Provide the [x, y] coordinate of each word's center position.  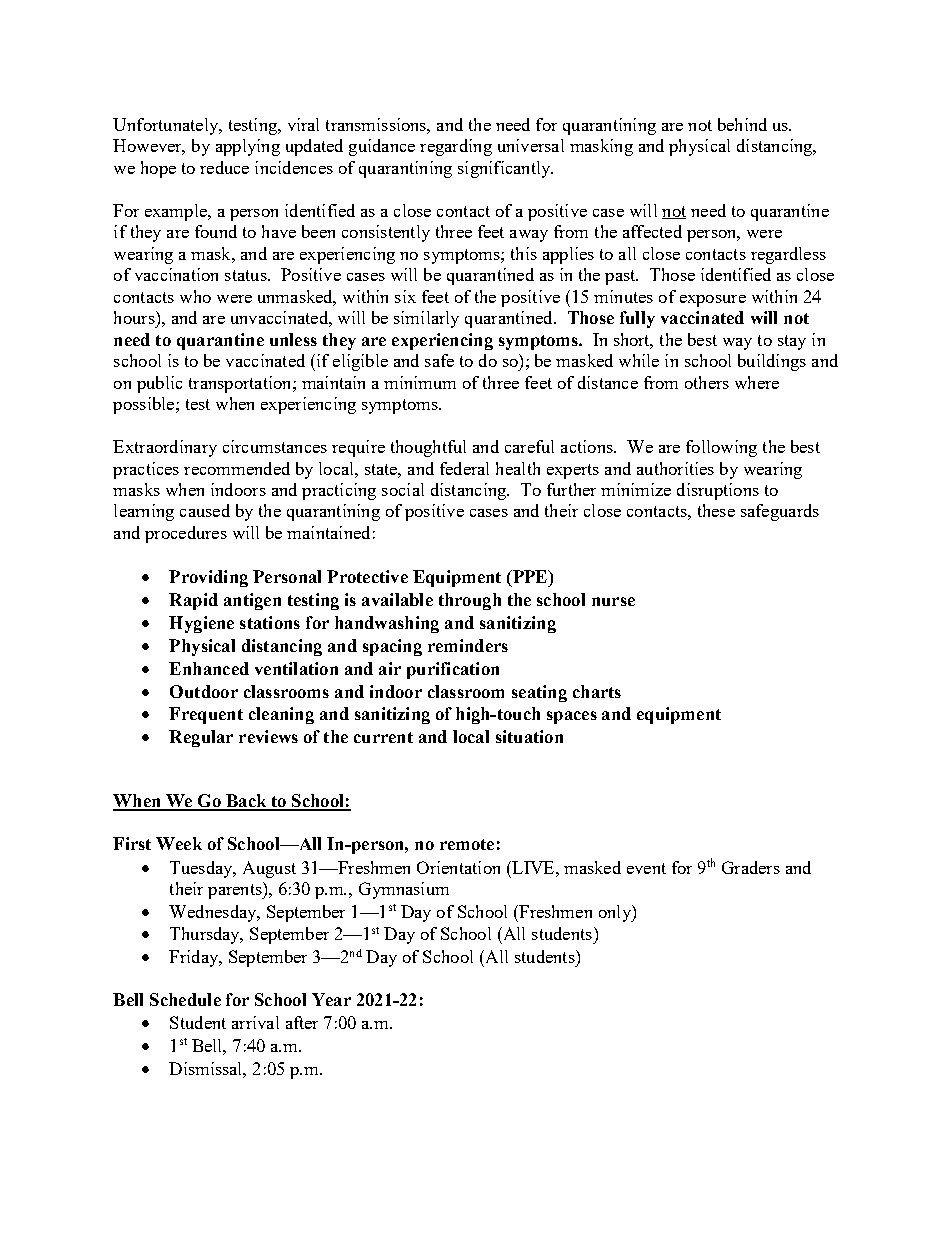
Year [331, 999]
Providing [208, 578]
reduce [224, 167]
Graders [751, 867]
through [470, 601]
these [716, 510]
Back [246, 802]
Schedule [185, 999]
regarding [456, 147]
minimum [420, 382]
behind [742, 124]
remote [467, 844]
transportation [241, 384]
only [616, 913]
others [707, 382]
